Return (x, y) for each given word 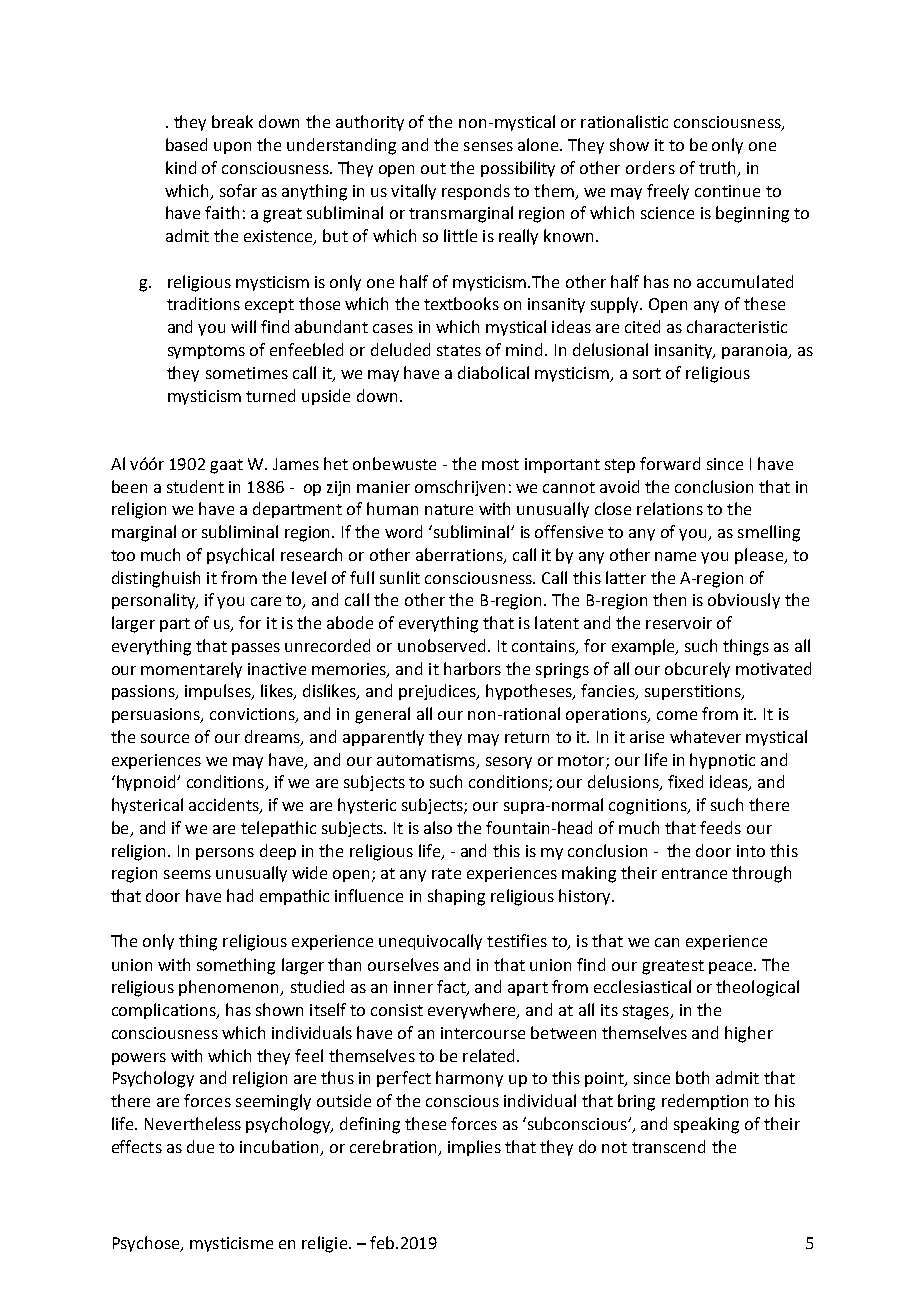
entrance (694, 873)
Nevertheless (193, 1123)
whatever (705, 736)
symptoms (206, 352)
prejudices (438, 692)
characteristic (737, 326)
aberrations (460, 555)
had (240, 895)
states (459, 350)
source (165, 738)
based (186, 144)
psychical (240, 556)
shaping (456, 897)
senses (488, 146)
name (675, 556)
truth (719, 168)
